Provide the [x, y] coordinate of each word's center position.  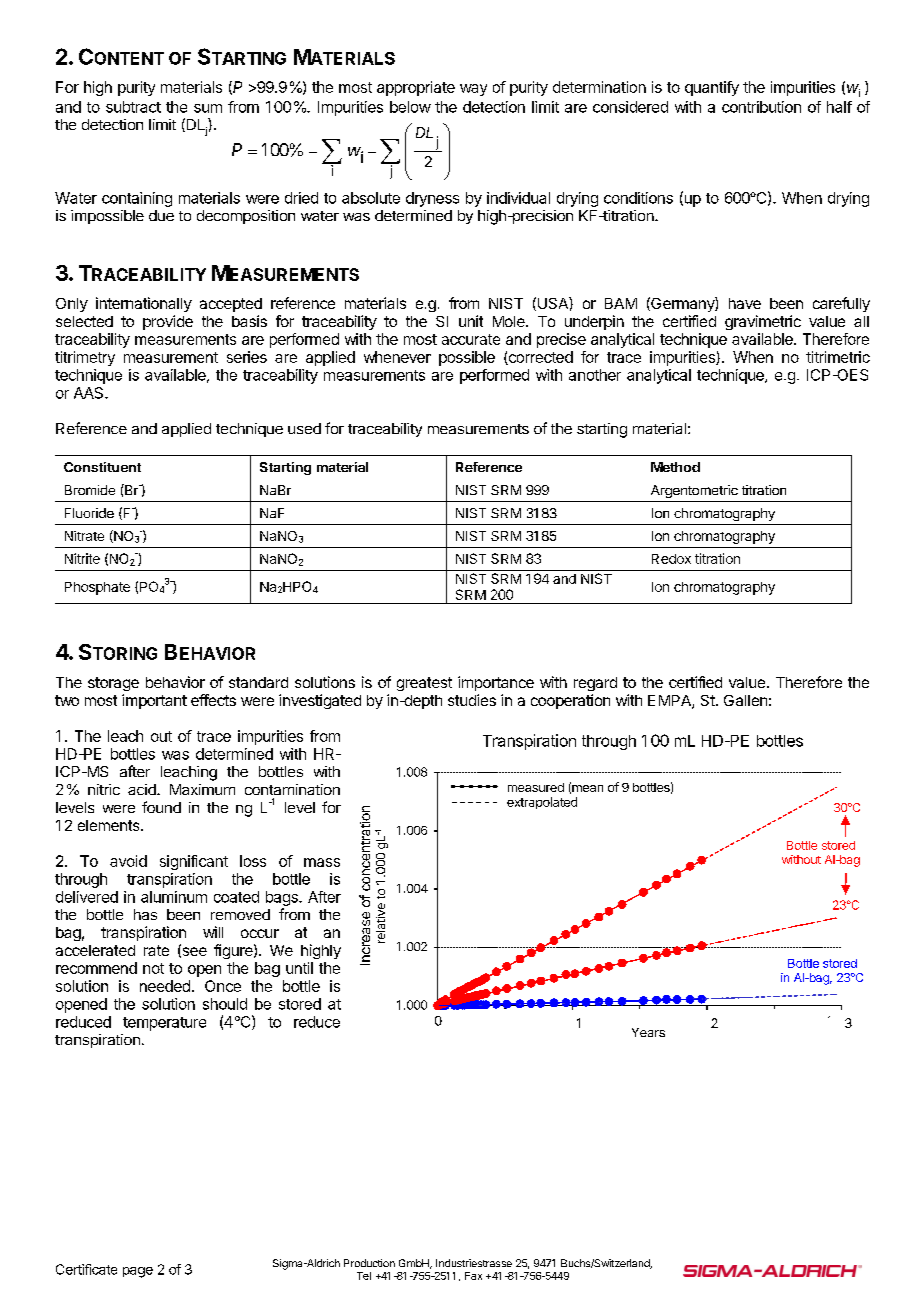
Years [648, 1032]
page [138, 1272]
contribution [761, 107]
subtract [133, 107]
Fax [473, 1276]
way [473, 90]
